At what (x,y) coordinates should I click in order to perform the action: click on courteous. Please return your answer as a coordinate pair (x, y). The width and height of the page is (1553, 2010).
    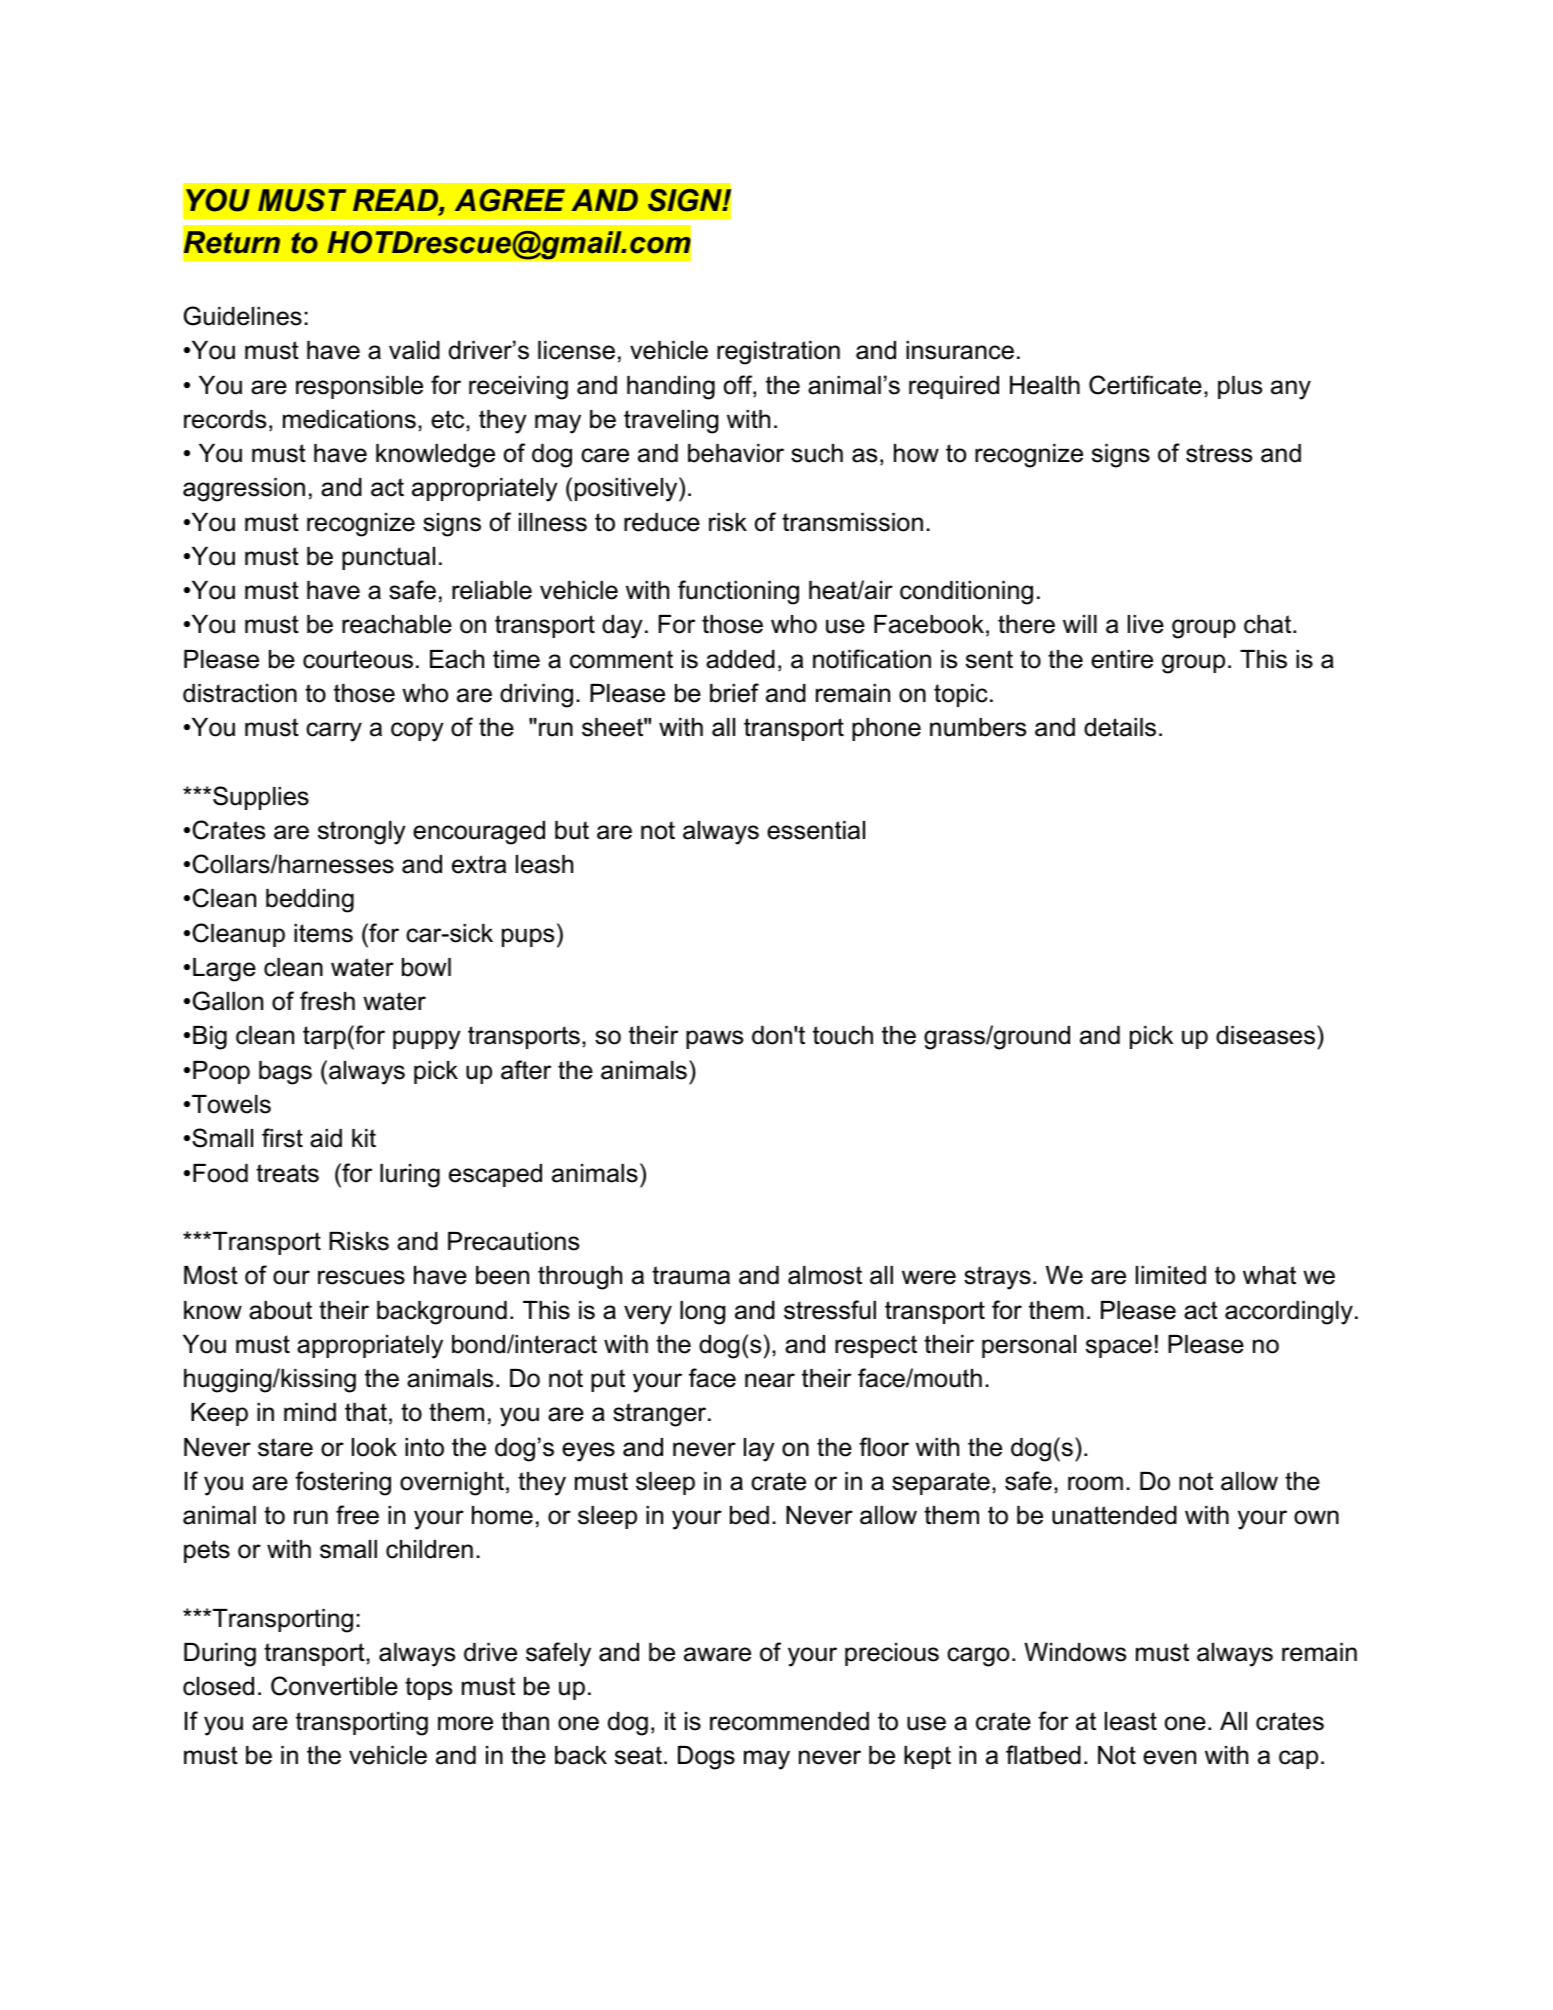
    Looking at the image, I should click on (358, 659).
